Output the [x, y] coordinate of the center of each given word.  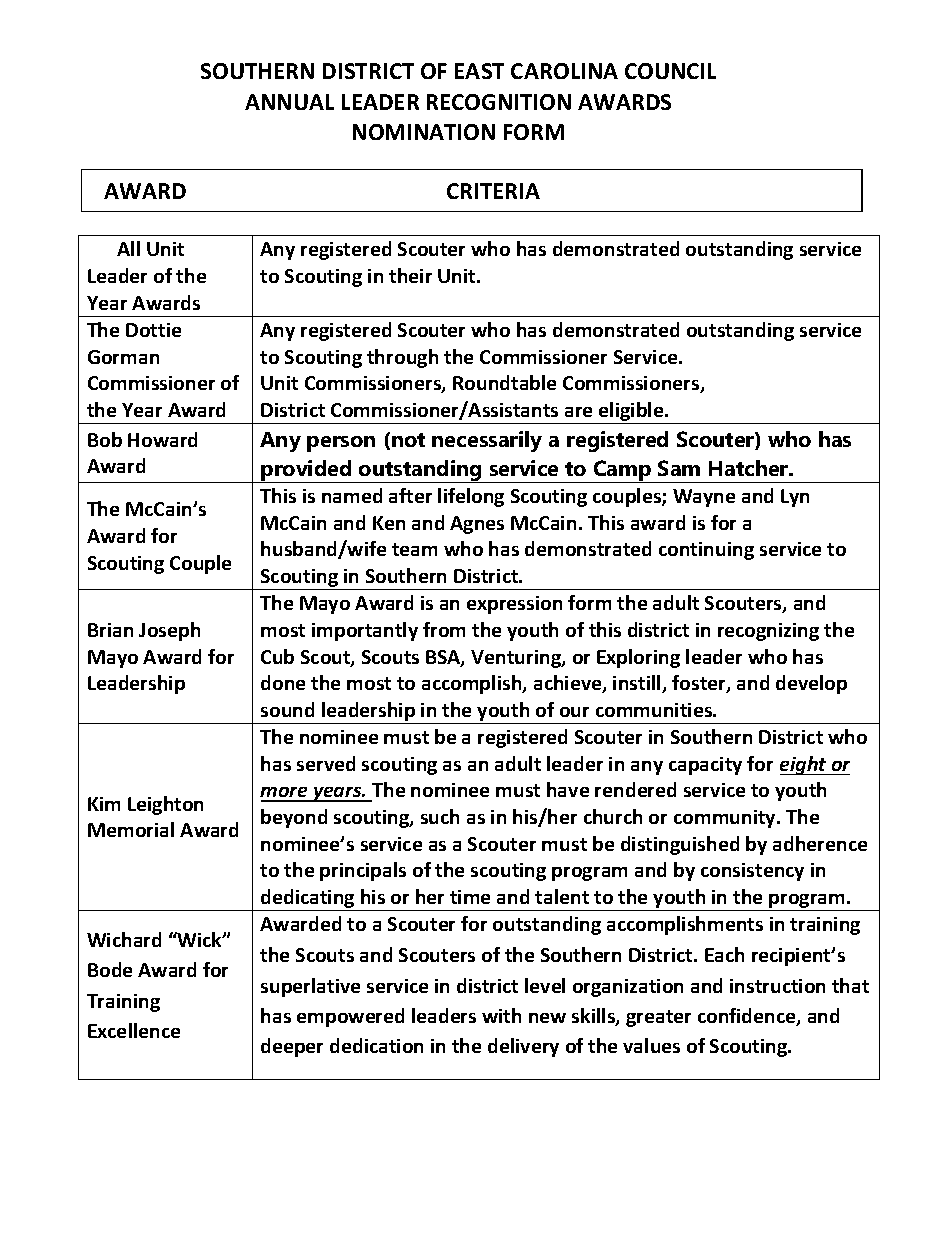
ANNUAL [289, 102]
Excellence [134, 1030]
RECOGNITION [499, 102]
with [501, 1015]
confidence [748, 1017]
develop [811, 684]
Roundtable [504, 382]
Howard [162, 439]
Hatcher [750, 468]
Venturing [517, 659]
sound [287, 709]
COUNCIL [670, 71]
